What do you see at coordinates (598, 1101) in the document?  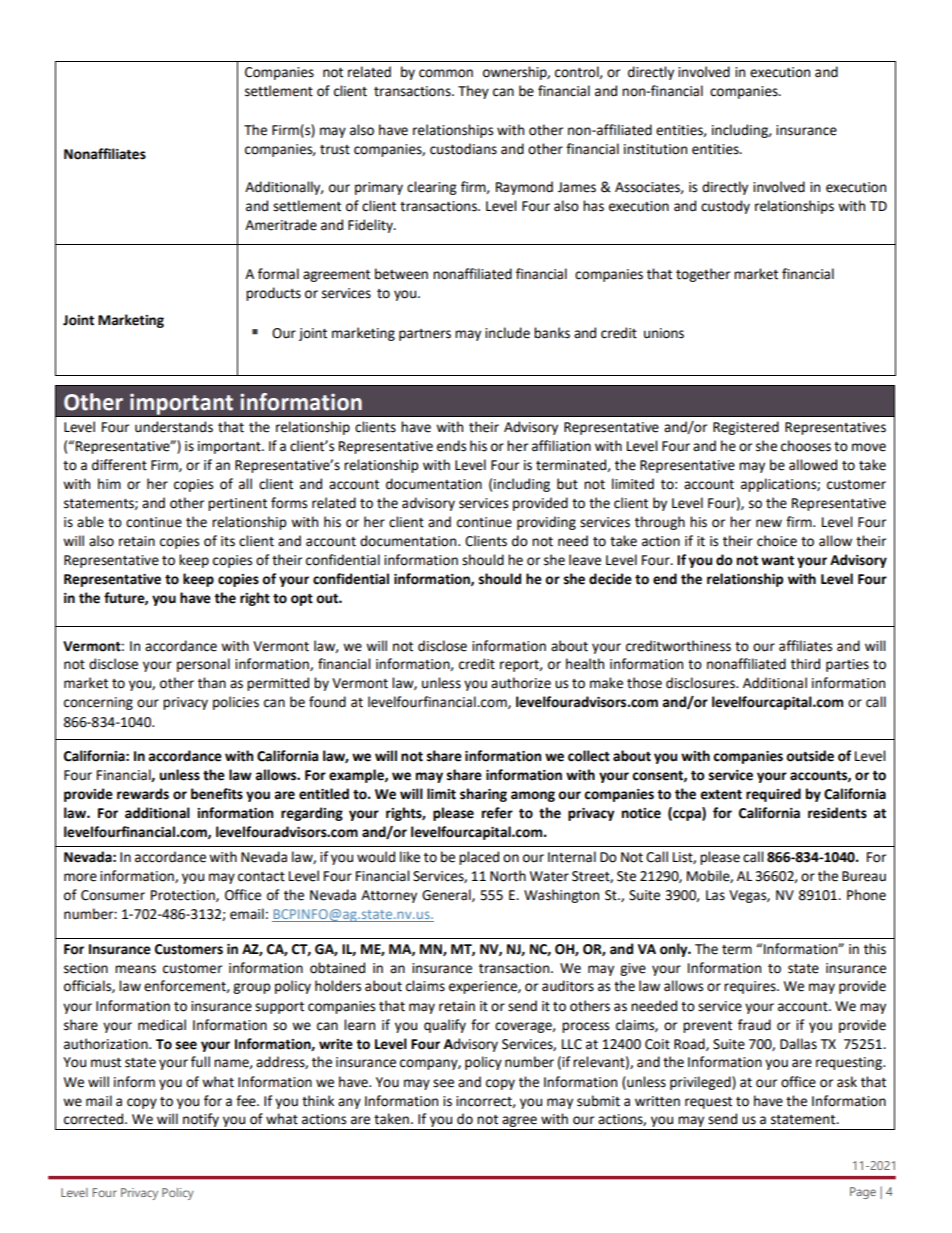 I see `submit` at bounding box center [598, 1101].
